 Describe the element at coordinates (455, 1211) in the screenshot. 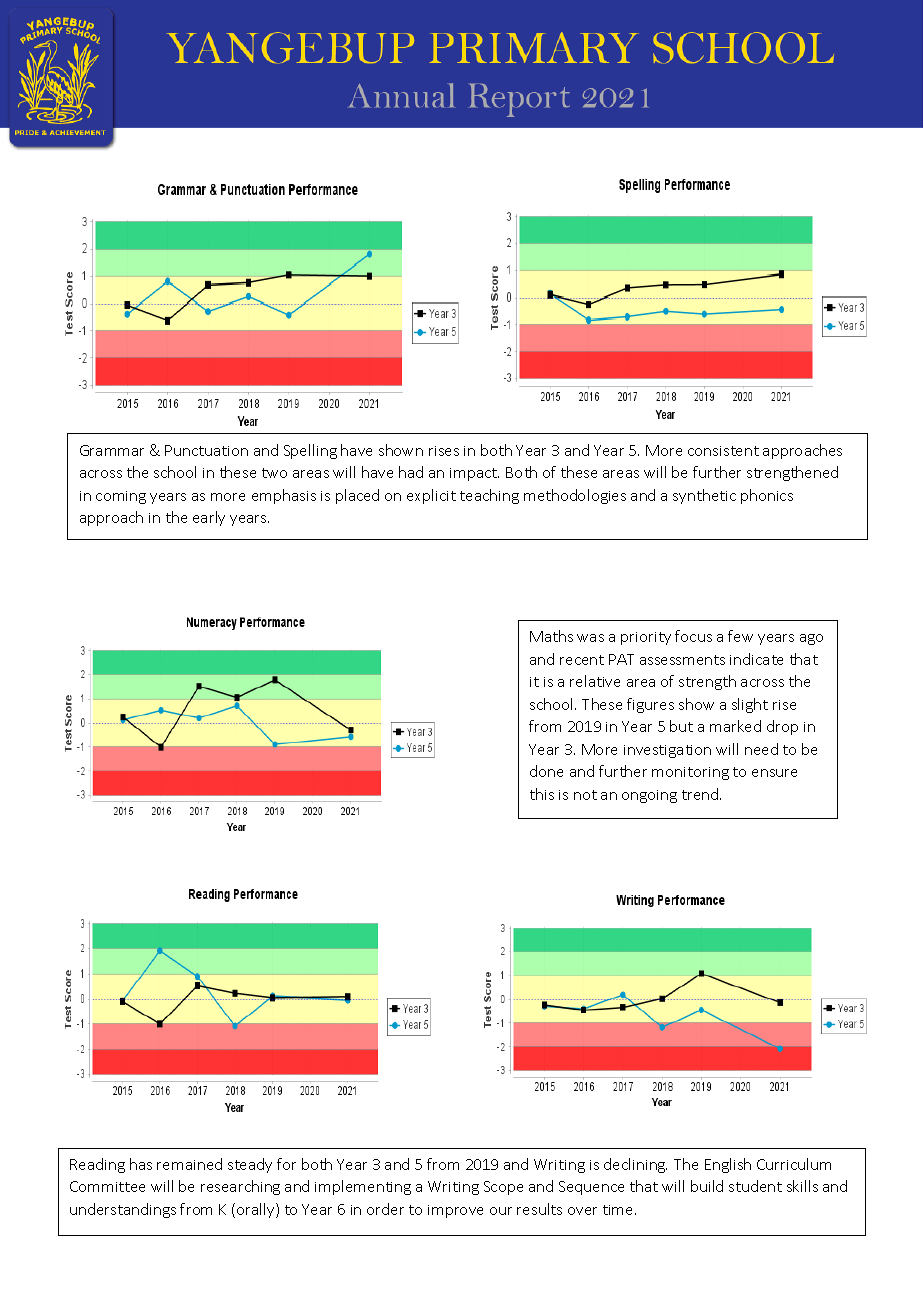

I see `improve` at that location.
